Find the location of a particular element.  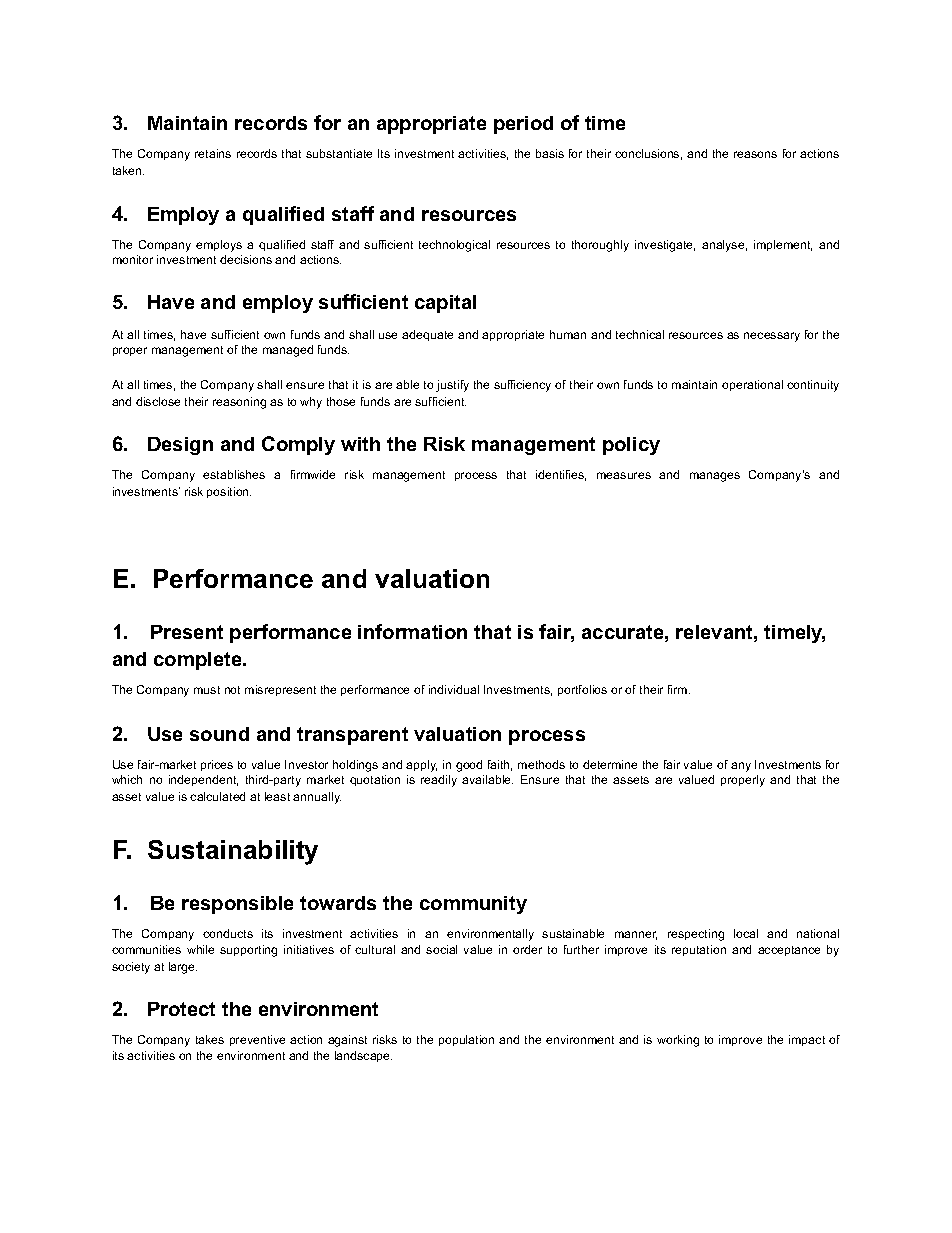

manages is located at coordinates (715, 477).
